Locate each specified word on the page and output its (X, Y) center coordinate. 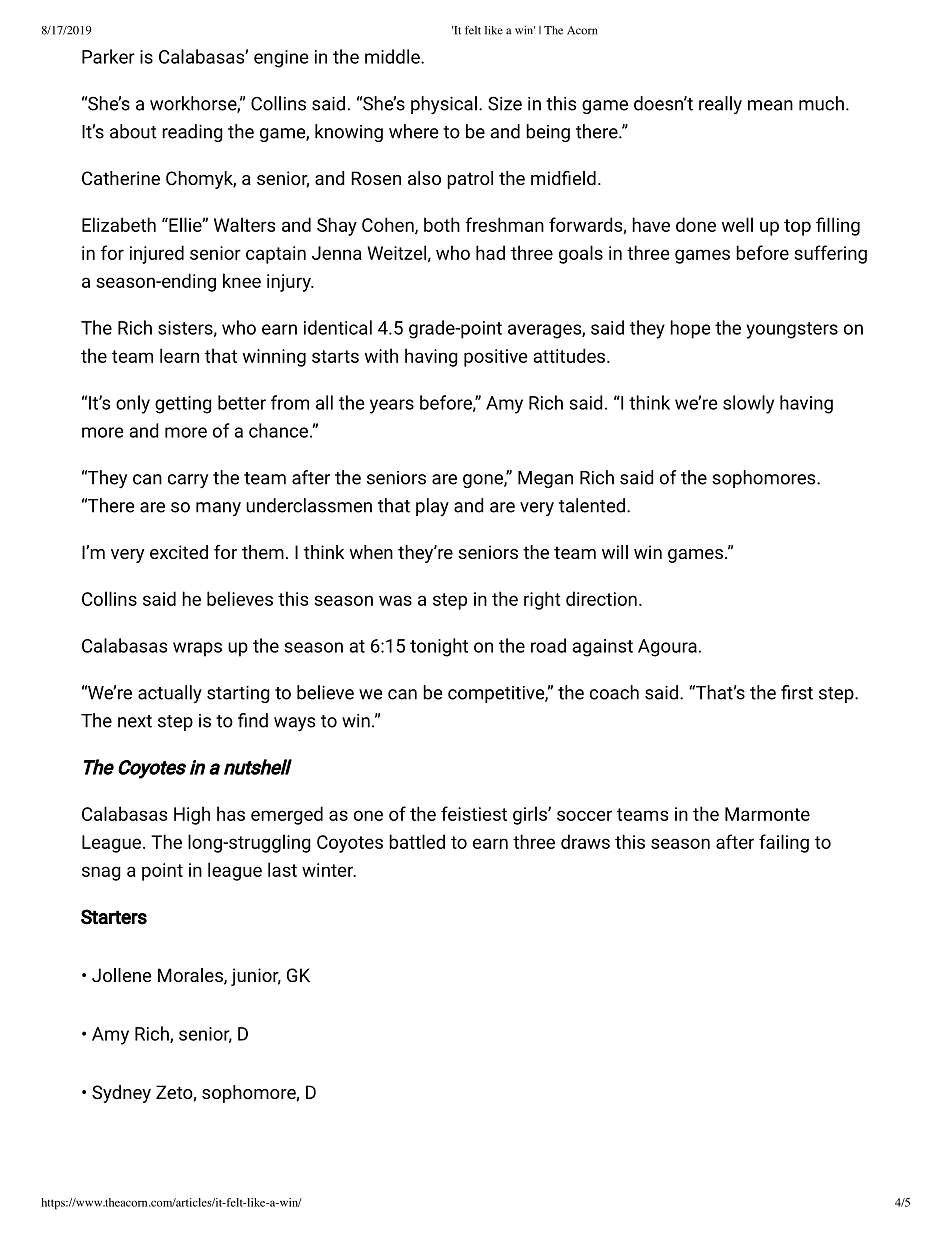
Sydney (121, 1094)
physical (444, 105)
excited (179, 552)
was (395, 600)
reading (192, 133)
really (720, 105)
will (615, 552)
